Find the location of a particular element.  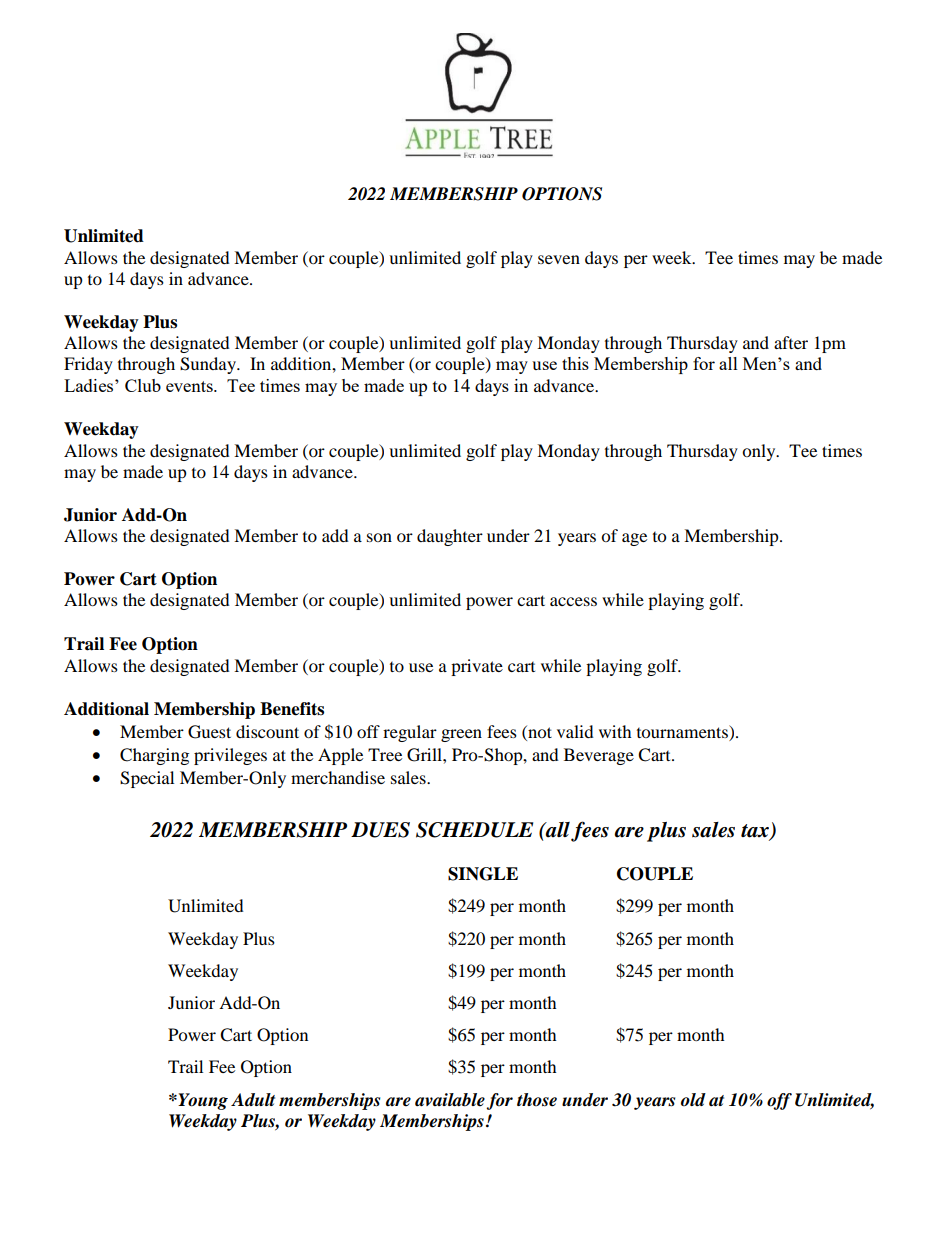

Special is located at coordinates (147, 779).
